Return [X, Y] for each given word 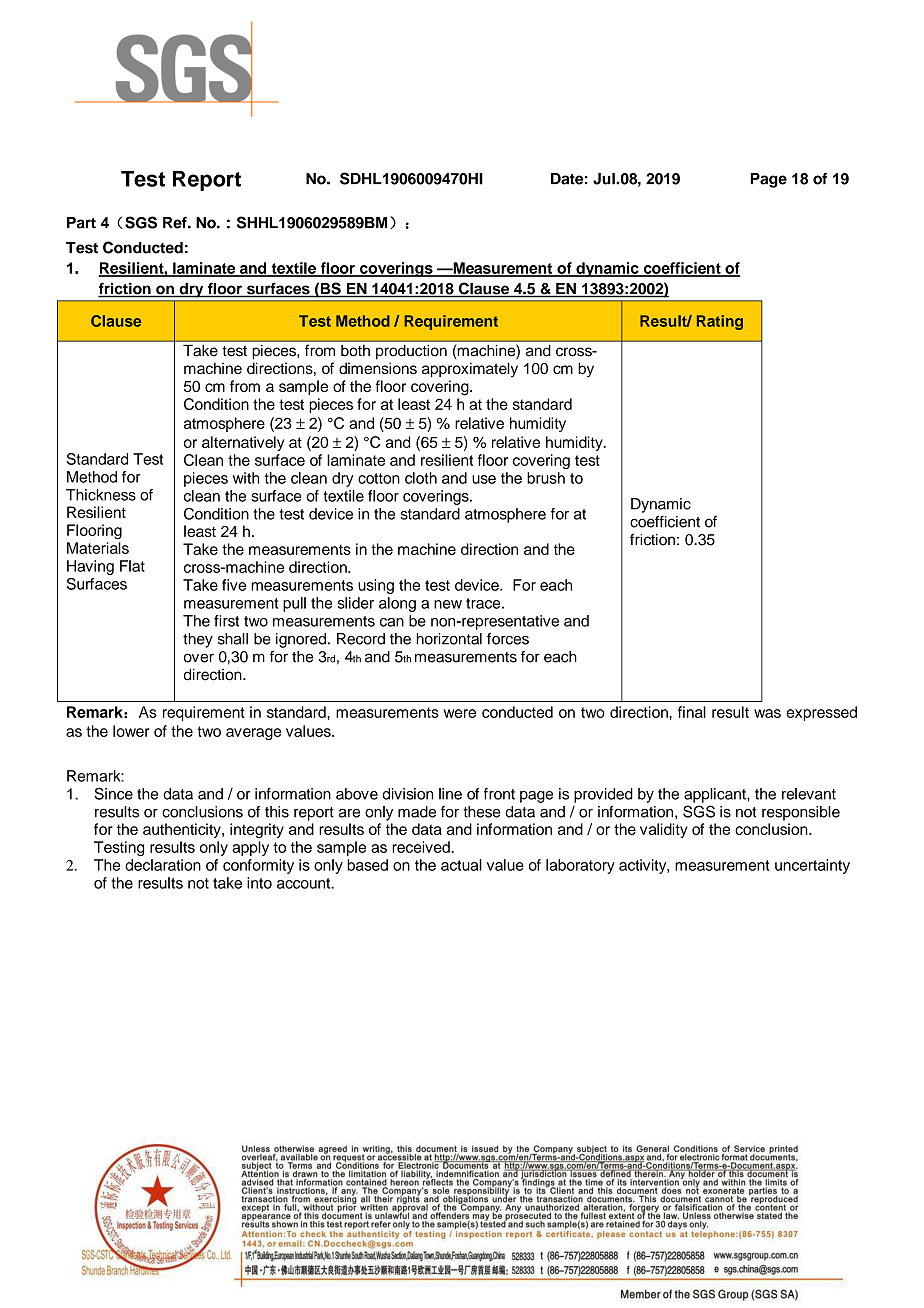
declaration [163, 865]
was [767, 713]
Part [81, 223]
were [460, 713]
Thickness [101, 495]
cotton [379, 478]
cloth [421, 478]
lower [131, 731]
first [226, 621]
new [448, 604]
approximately [470, 370]
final [692, 712]
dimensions [378, 368]
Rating [720, 322]
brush [546, 478]
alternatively [243, 443]
